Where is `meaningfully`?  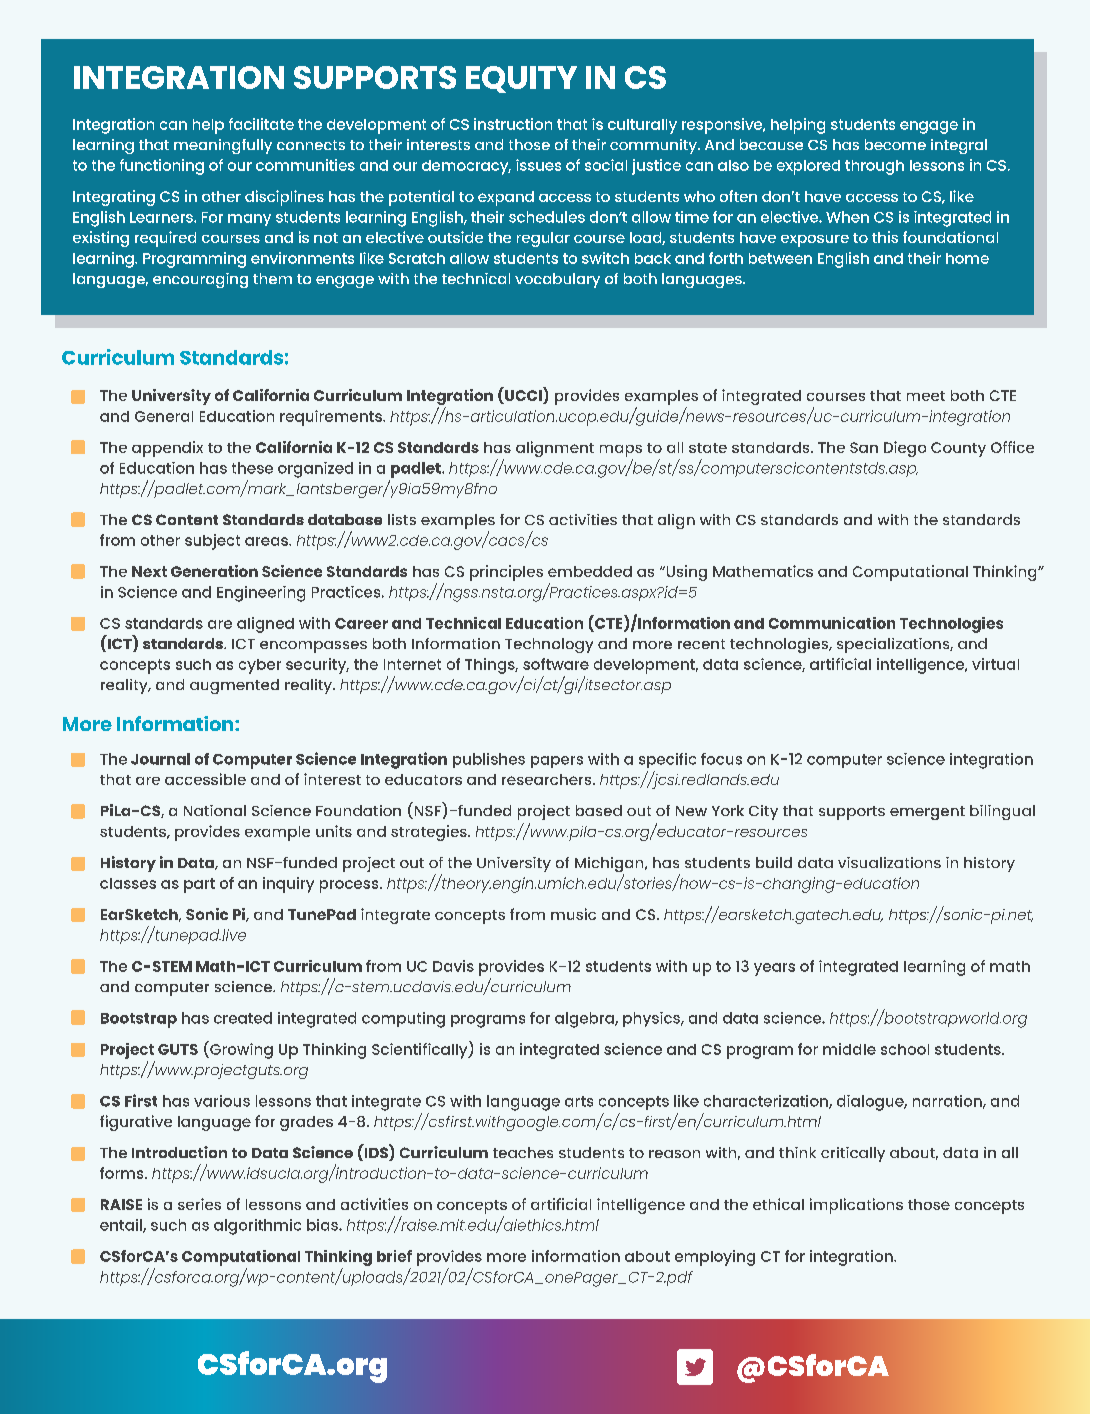 meaningfully is located at coordinates (223, 146).
